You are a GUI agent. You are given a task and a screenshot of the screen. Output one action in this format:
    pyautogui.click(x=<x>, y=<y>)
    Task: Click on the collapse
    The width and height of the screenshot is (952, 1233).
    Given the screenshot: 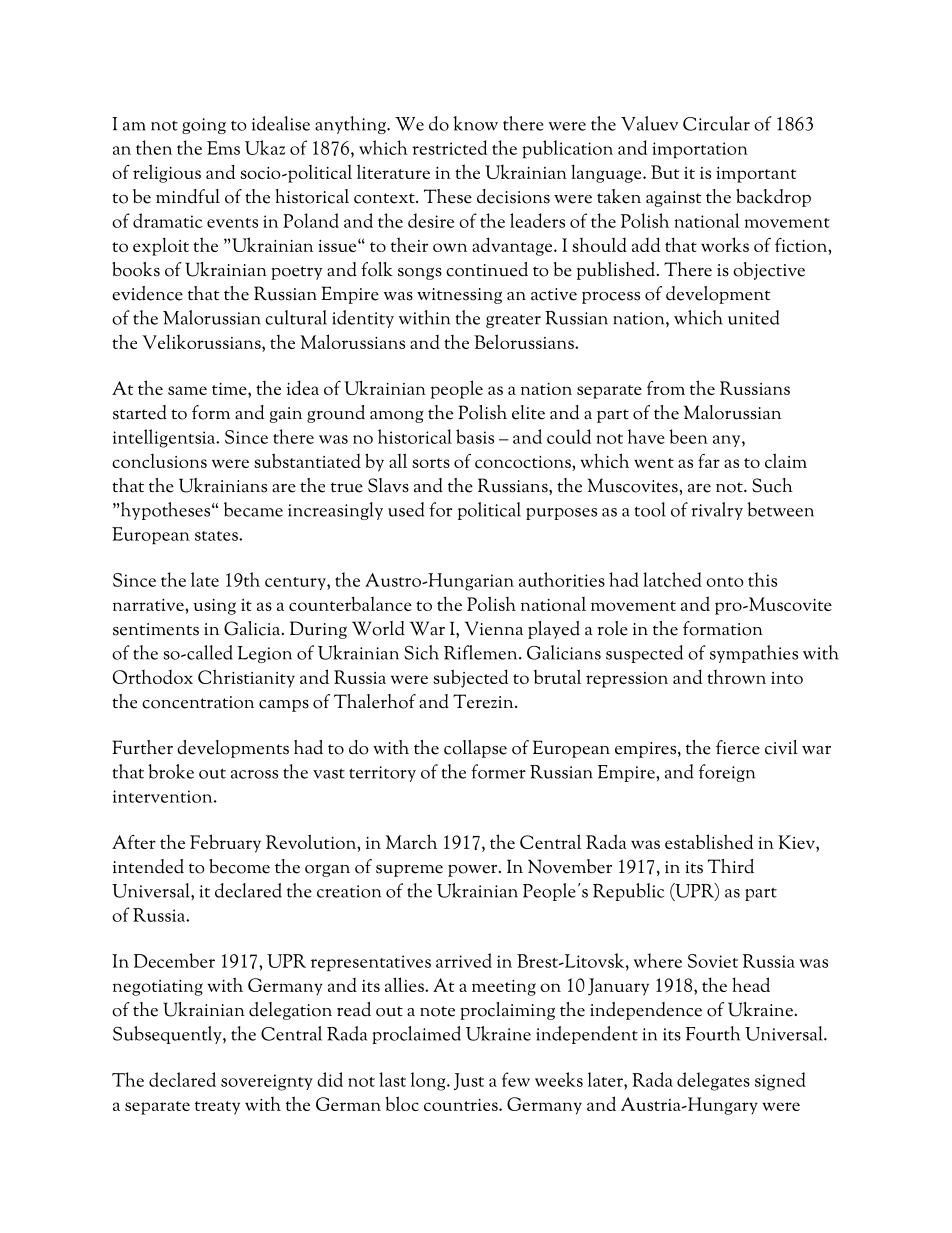 What is the action you would take?
    pyautogui.click(x=475, y=749)
